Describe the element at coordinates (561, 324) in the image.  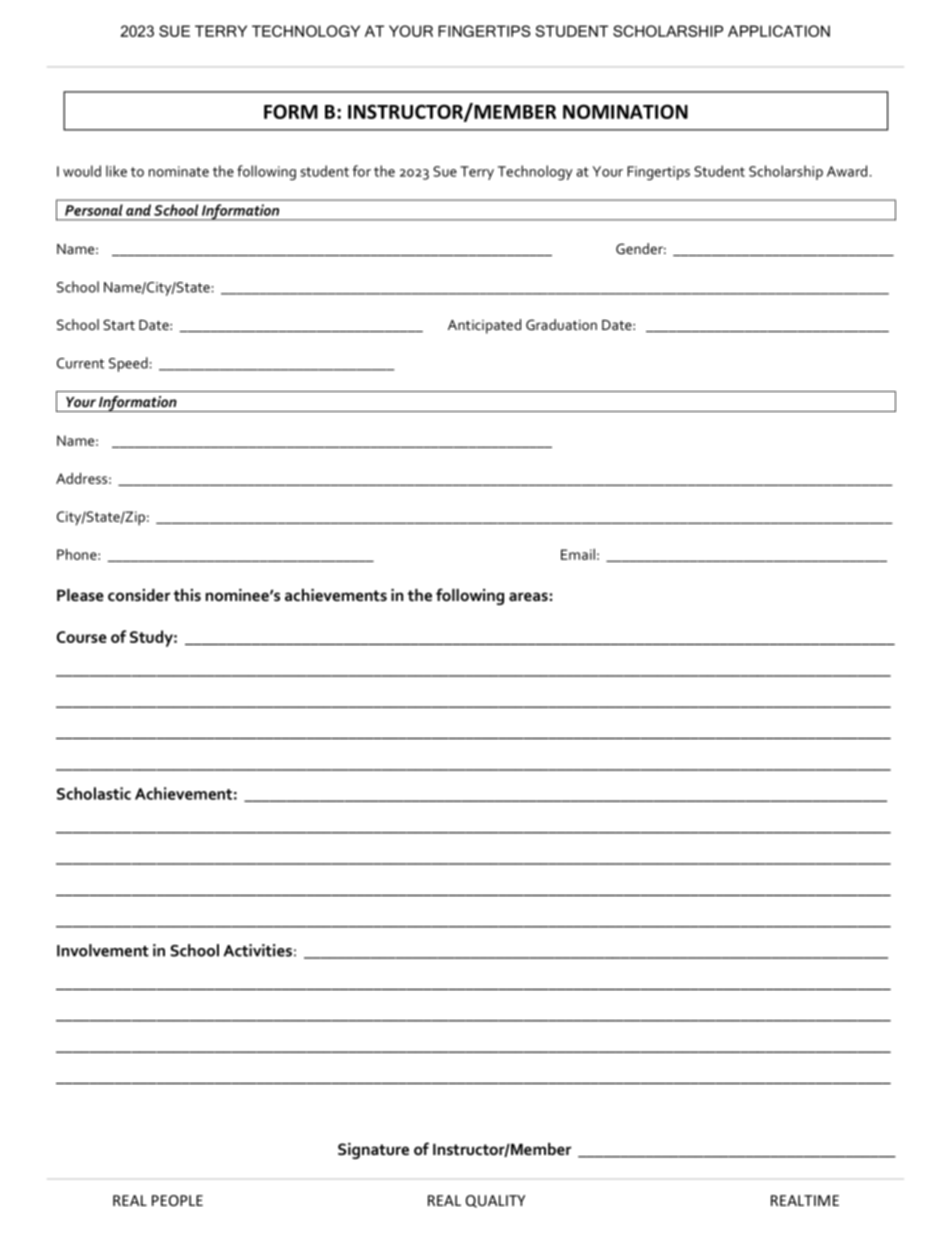
I see `Graduation` at that location.
